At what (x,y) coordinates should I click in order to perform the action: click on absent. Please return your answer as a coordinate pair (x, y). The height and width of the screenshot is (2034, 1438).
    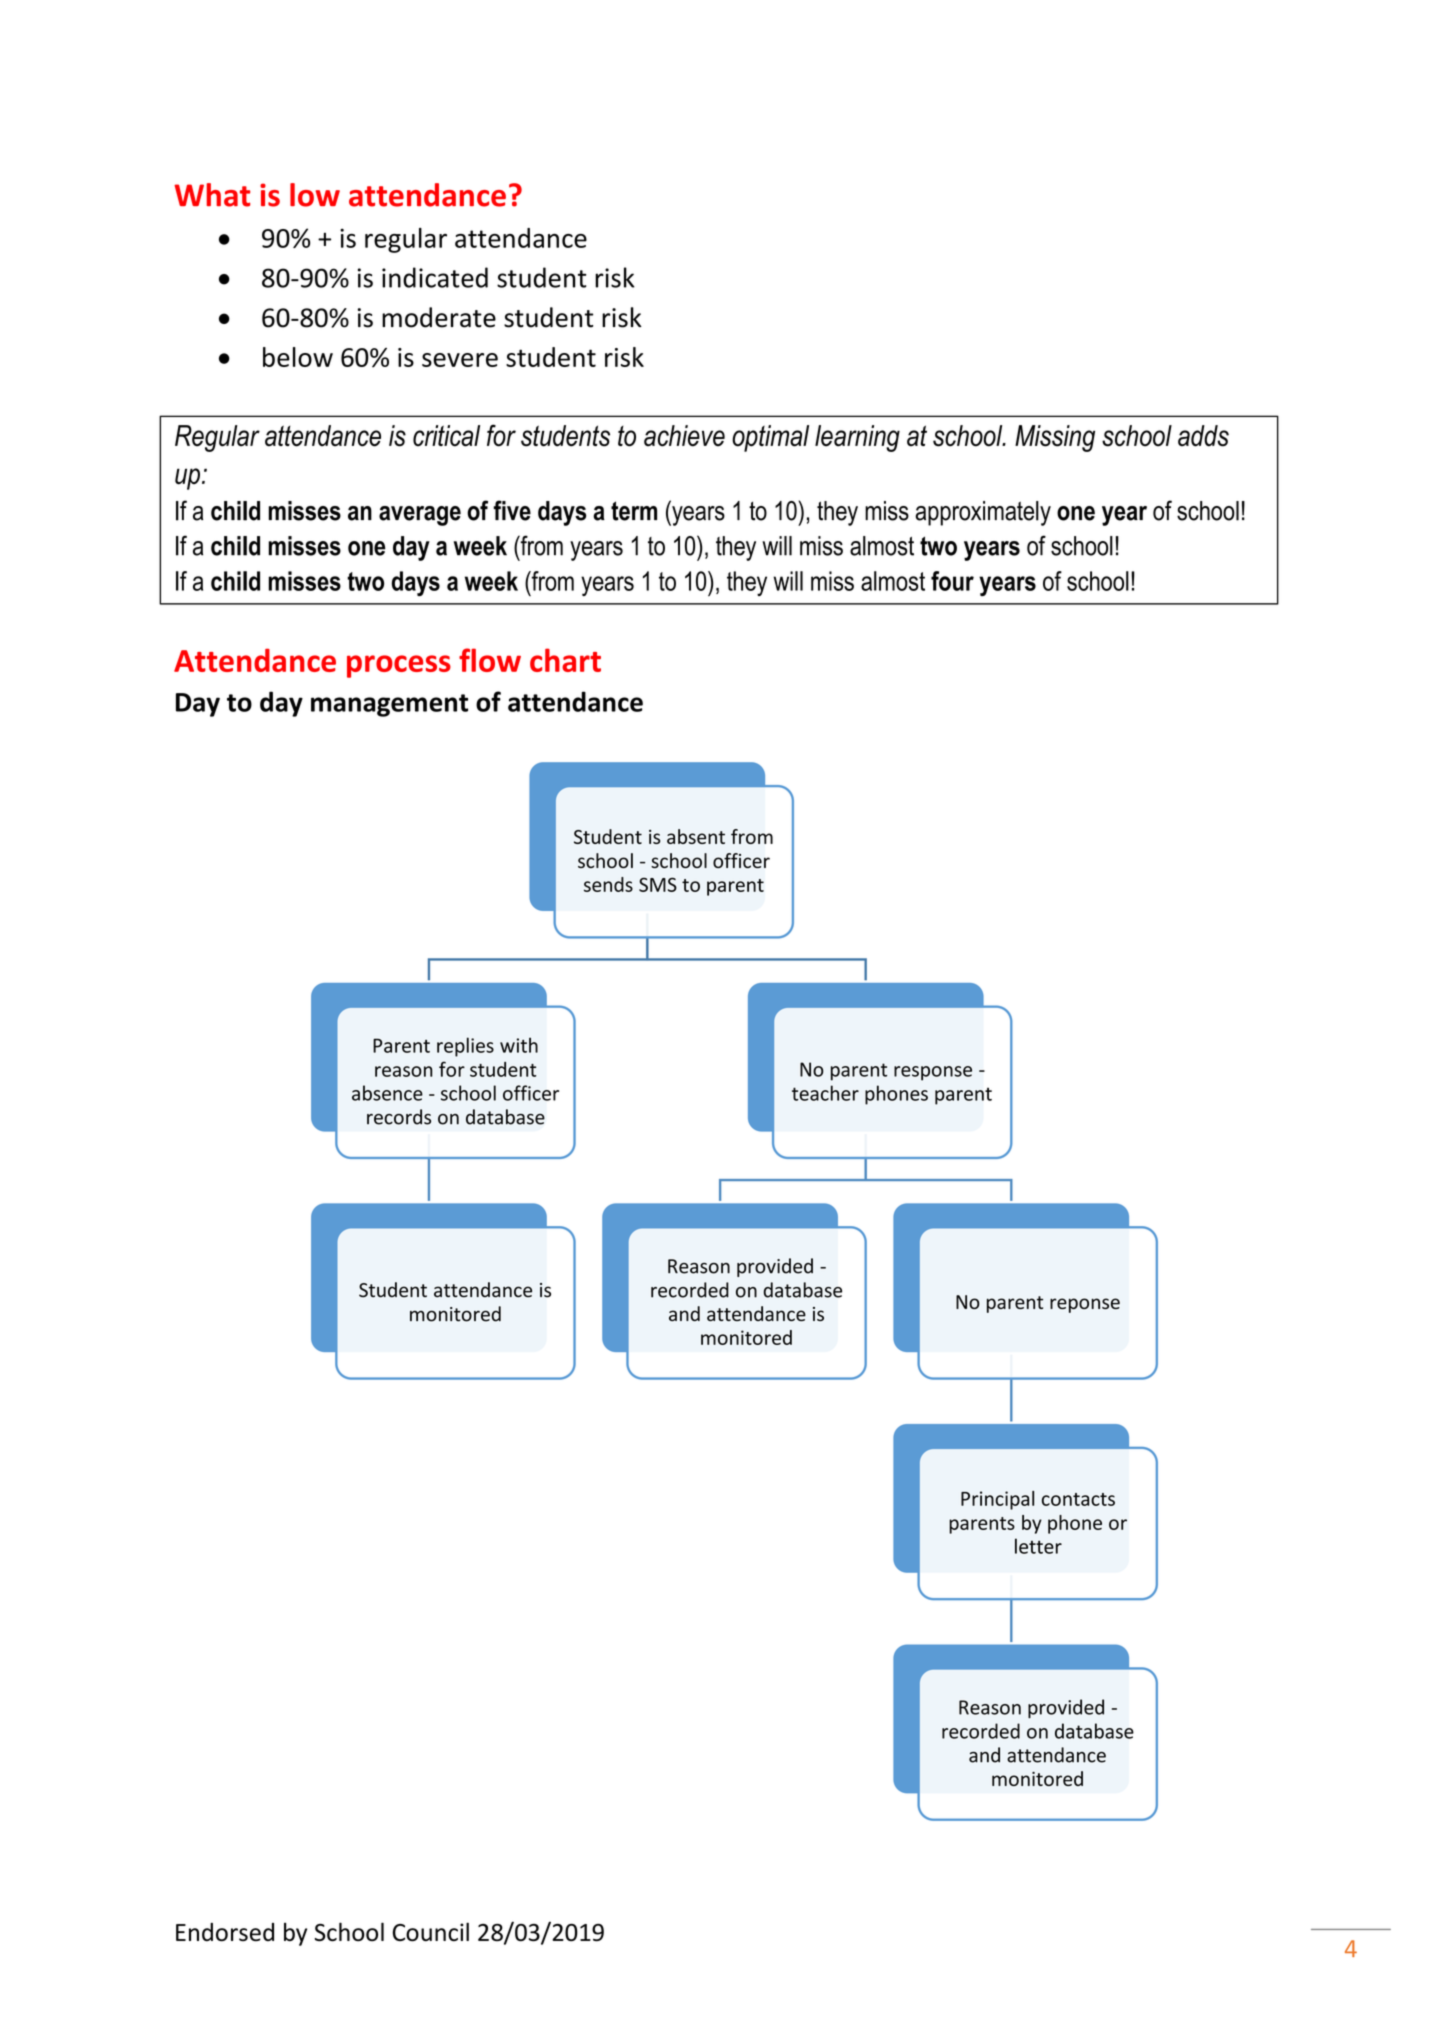
    Looking at the image, I should click on (696, 836).
